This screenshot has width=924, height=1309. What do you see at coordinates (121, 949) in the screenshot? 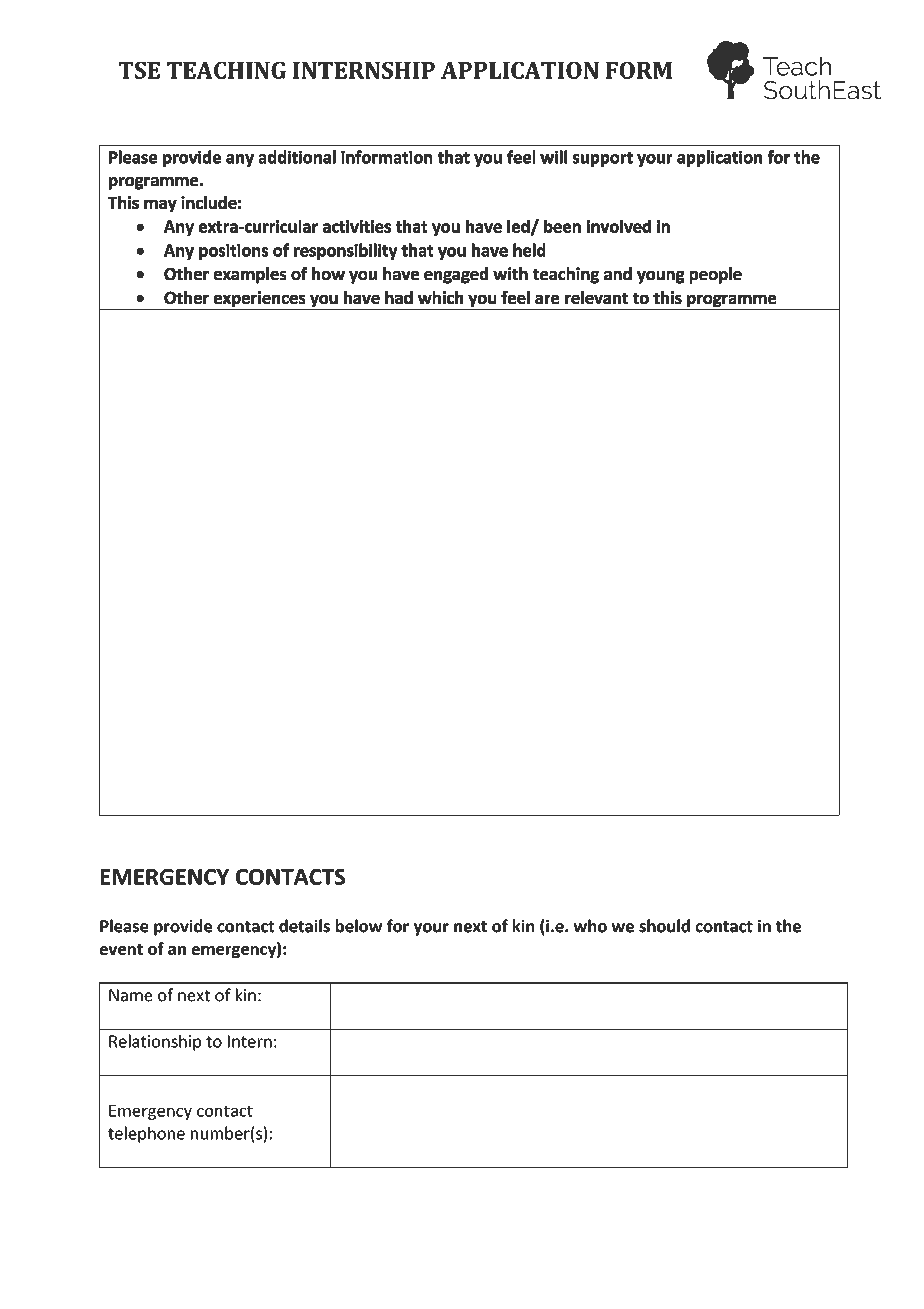
I see `event` at bounding box center [121, 949].
